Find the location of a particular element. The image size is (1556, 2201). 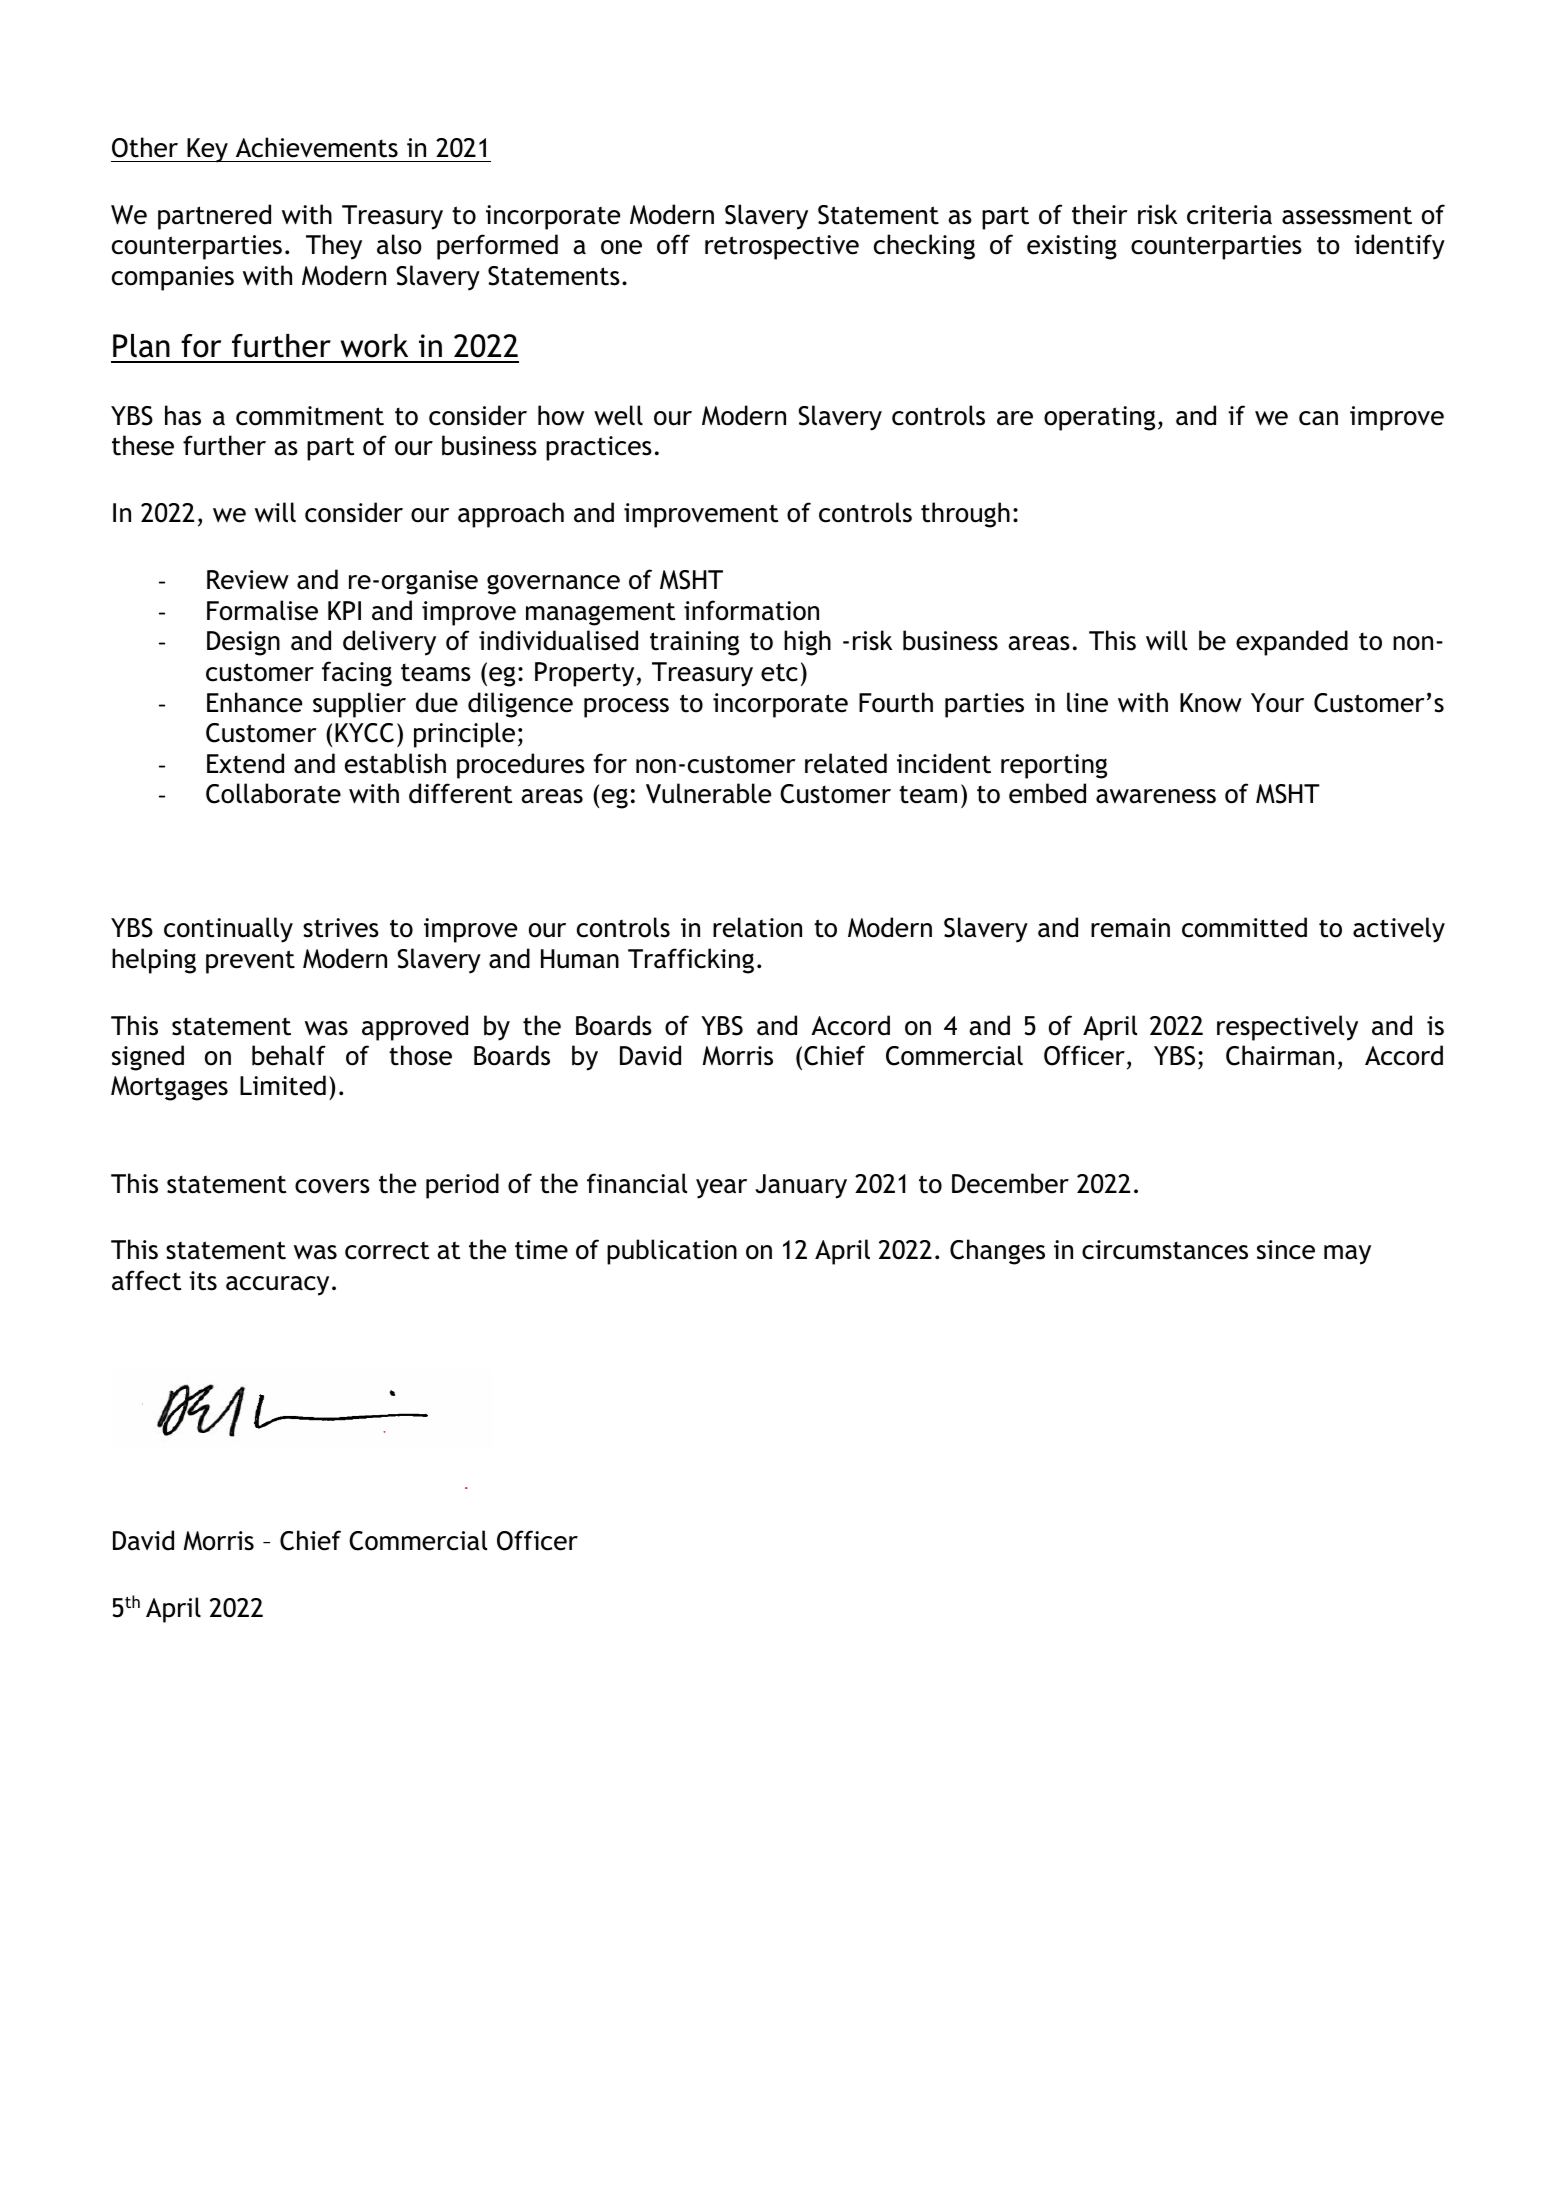

Trafficking is located at coordinates (691, 961).
